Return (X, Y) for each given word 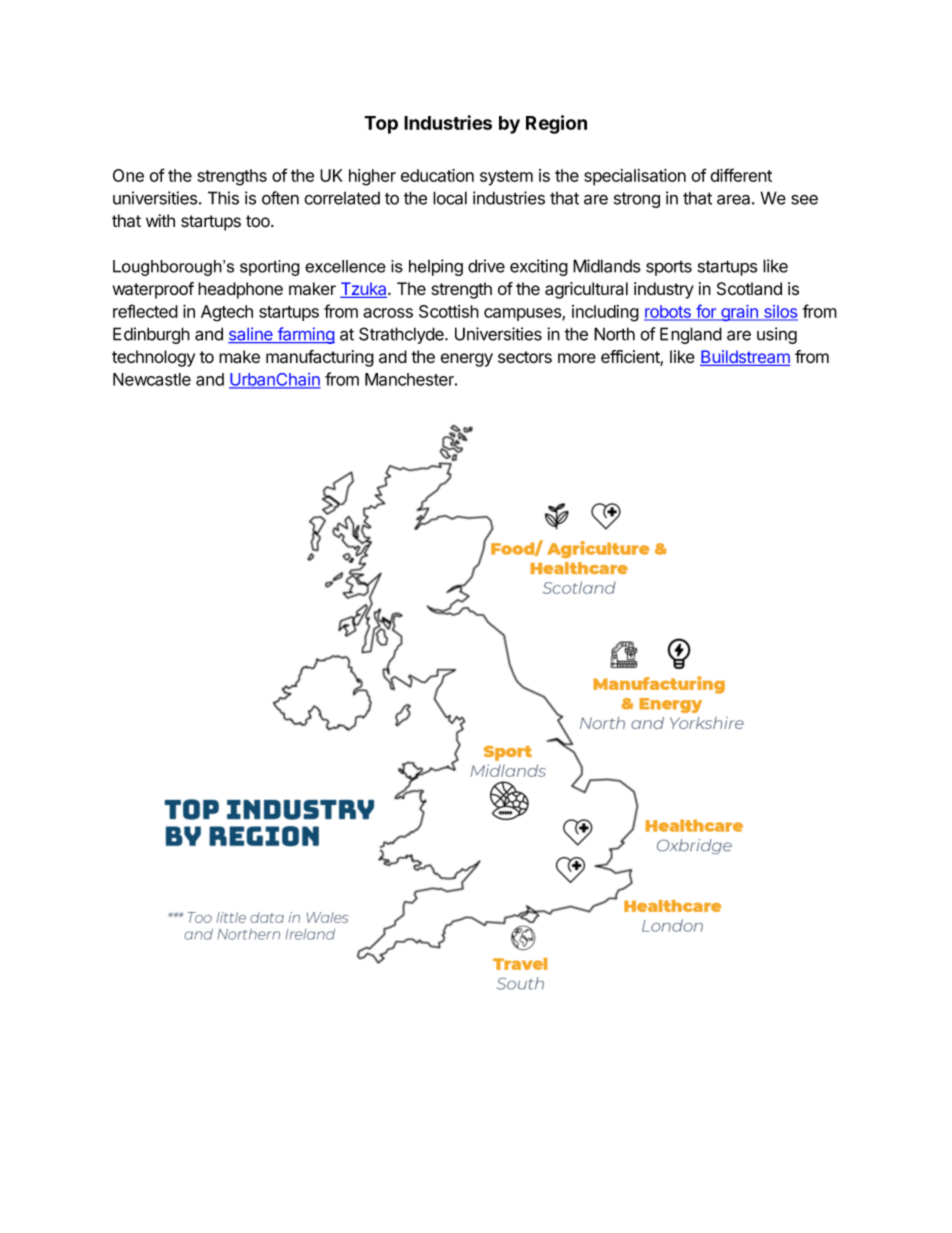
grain (739, 313)
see (804, 200)
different (741, 175)
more (577, 358)
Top (381, 125)
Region (556, 124)
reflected (145, 311)
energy (467, 360)
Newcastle (152, 379)
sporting (270, 268)
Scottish (449, 311)
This (223, 198)
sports (669, 268)
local (450, 198)
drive (486, 266)
